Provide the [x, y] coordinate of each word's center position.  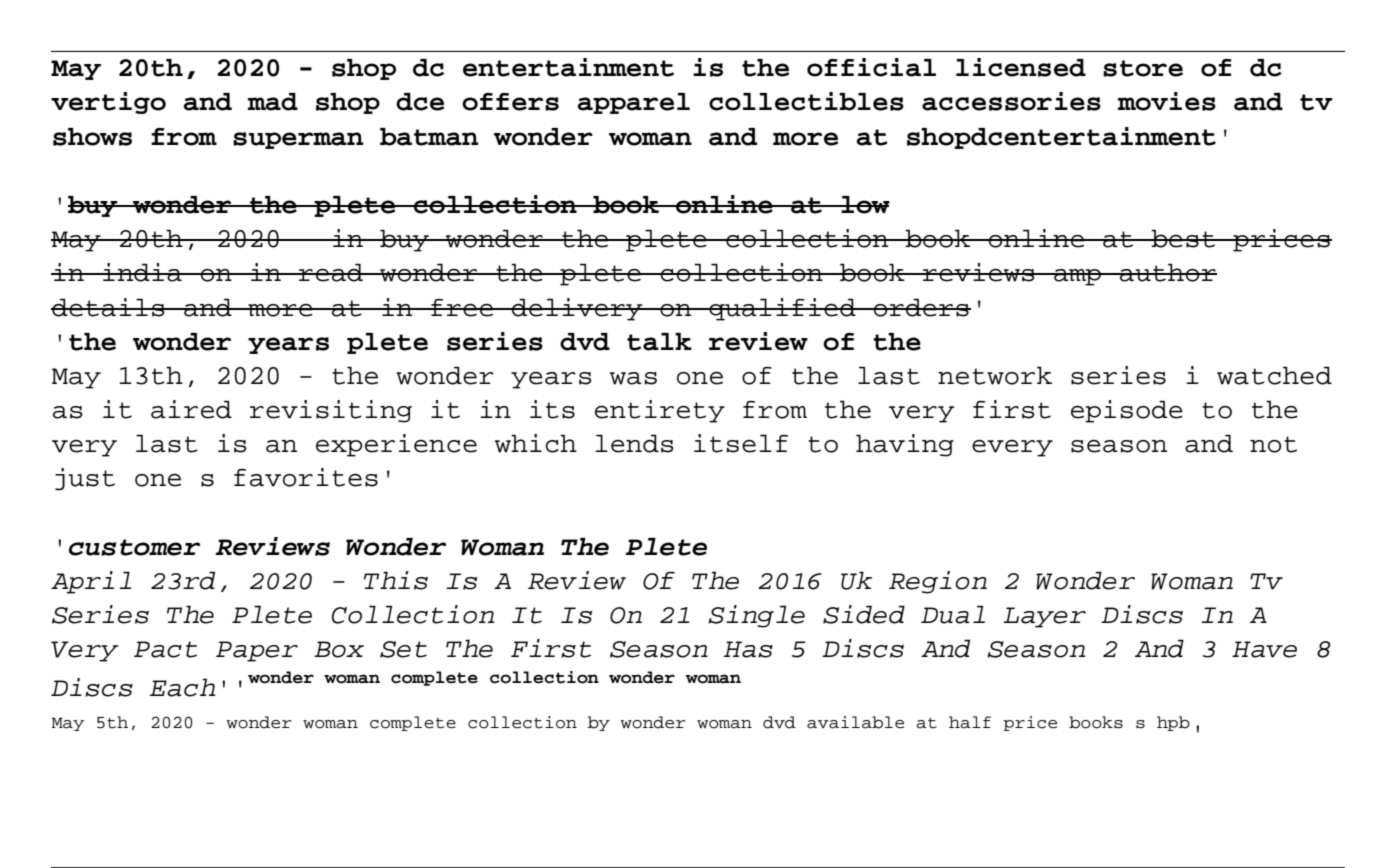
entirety [660, 411]
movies [1167, 101]
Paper [257, 651]
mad [273, 102]
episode [1127, 411]
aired [191, 409]
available [855, 722]
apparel [633, 103]
